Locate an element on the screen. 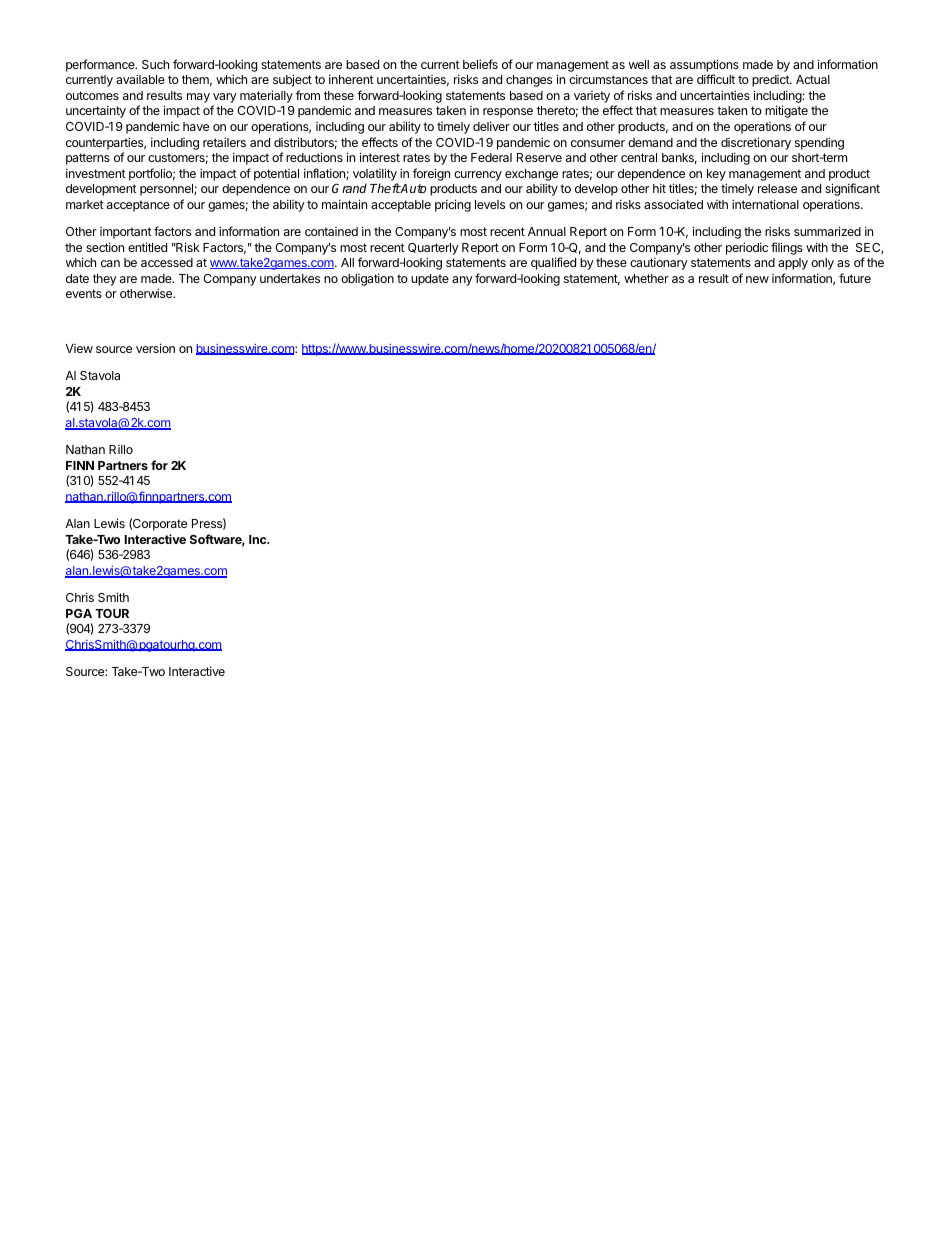 This screenshot has height=1233, width=952. international is located at coordinates (765, 204).
